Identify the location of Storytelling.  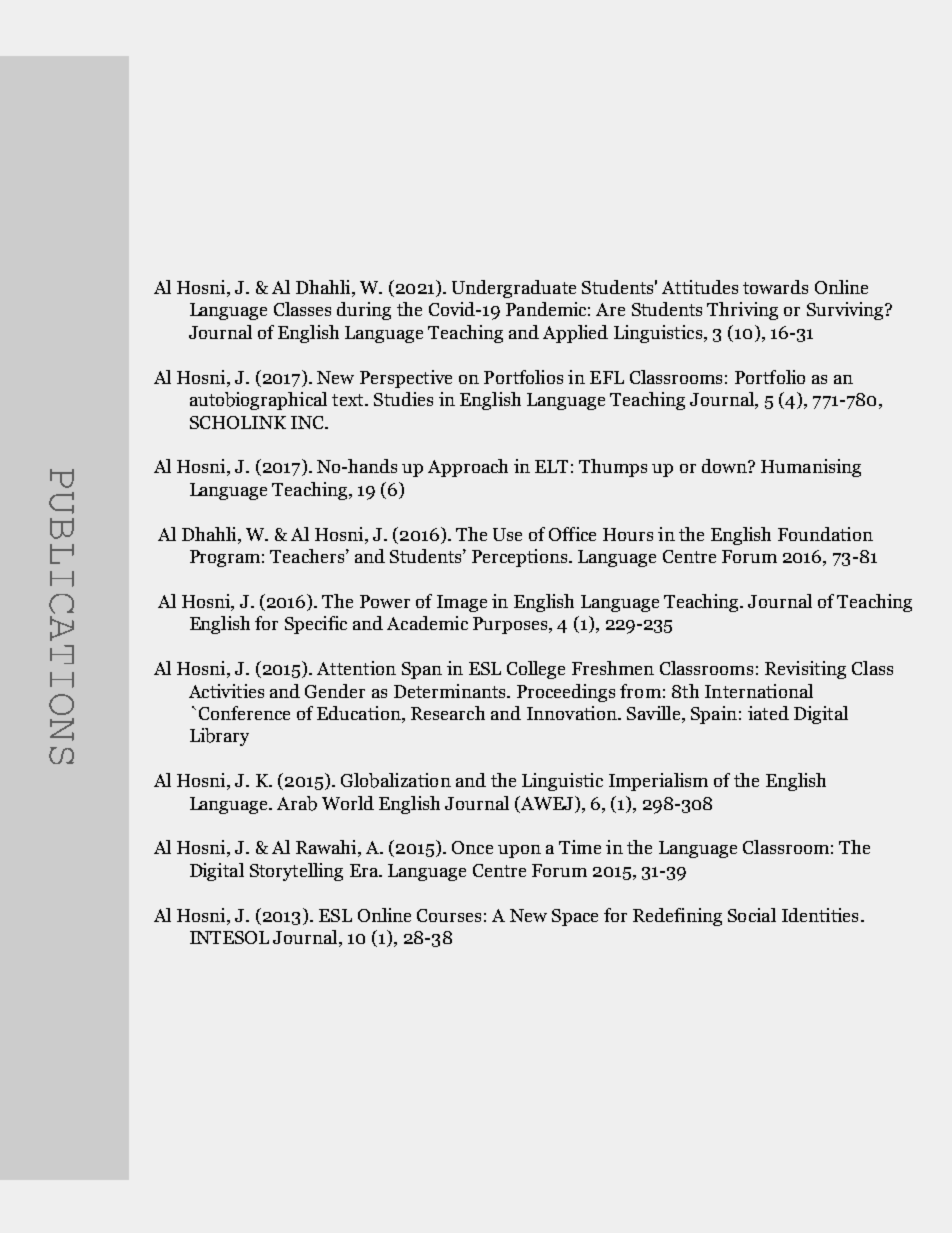
(296, 872).
